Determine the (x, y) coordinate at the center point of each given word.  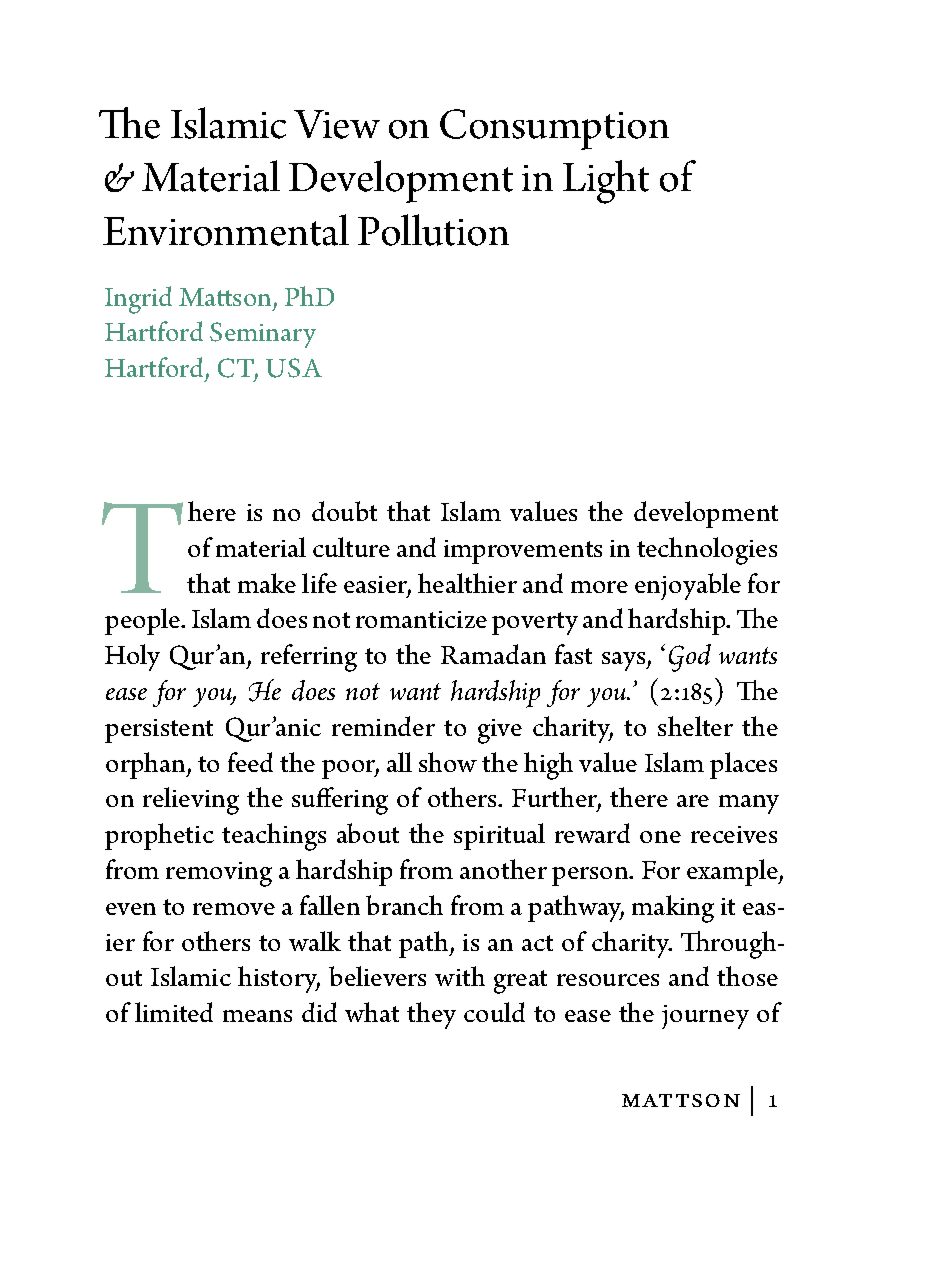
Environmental (226, 230)
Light (606, 182)
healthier (467, 583)
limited (174, 1012)
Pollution (433, 230)
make (267, 583)
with (460, 976)
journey (705, 1017)
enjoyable (688, 586)
